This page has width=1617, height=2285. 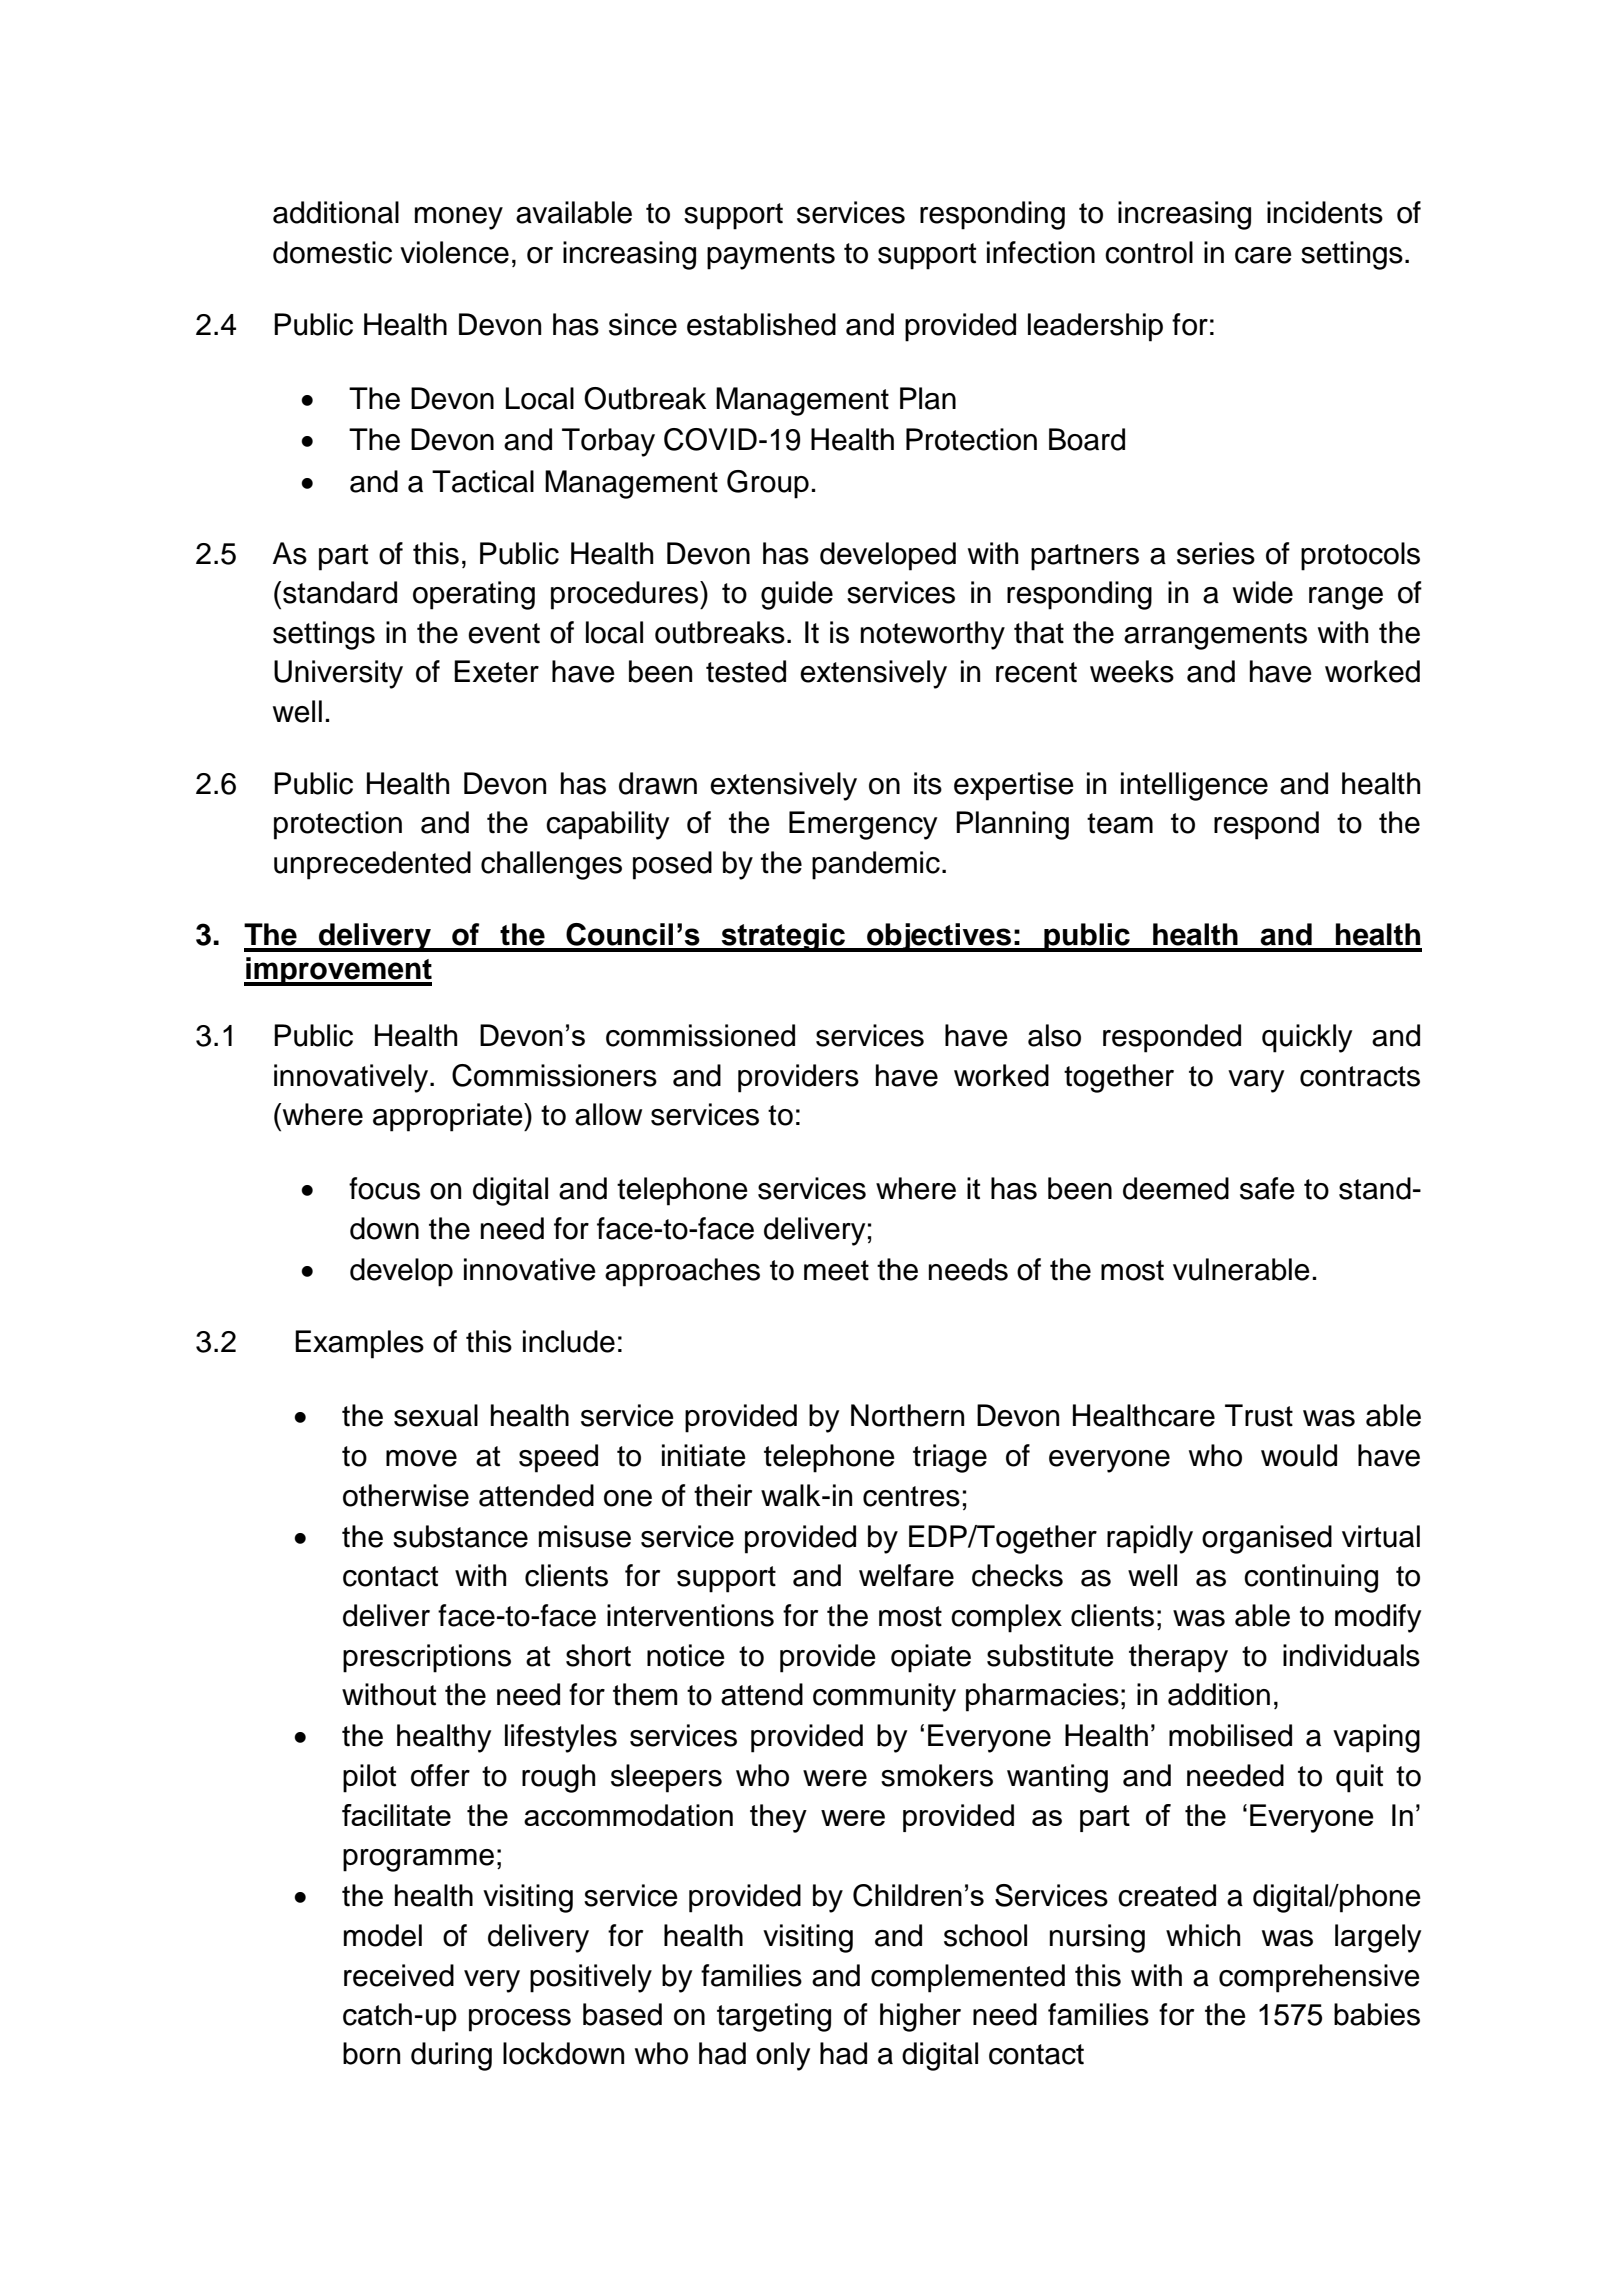 I want to click on meet, so click(x=836, y=1270).
